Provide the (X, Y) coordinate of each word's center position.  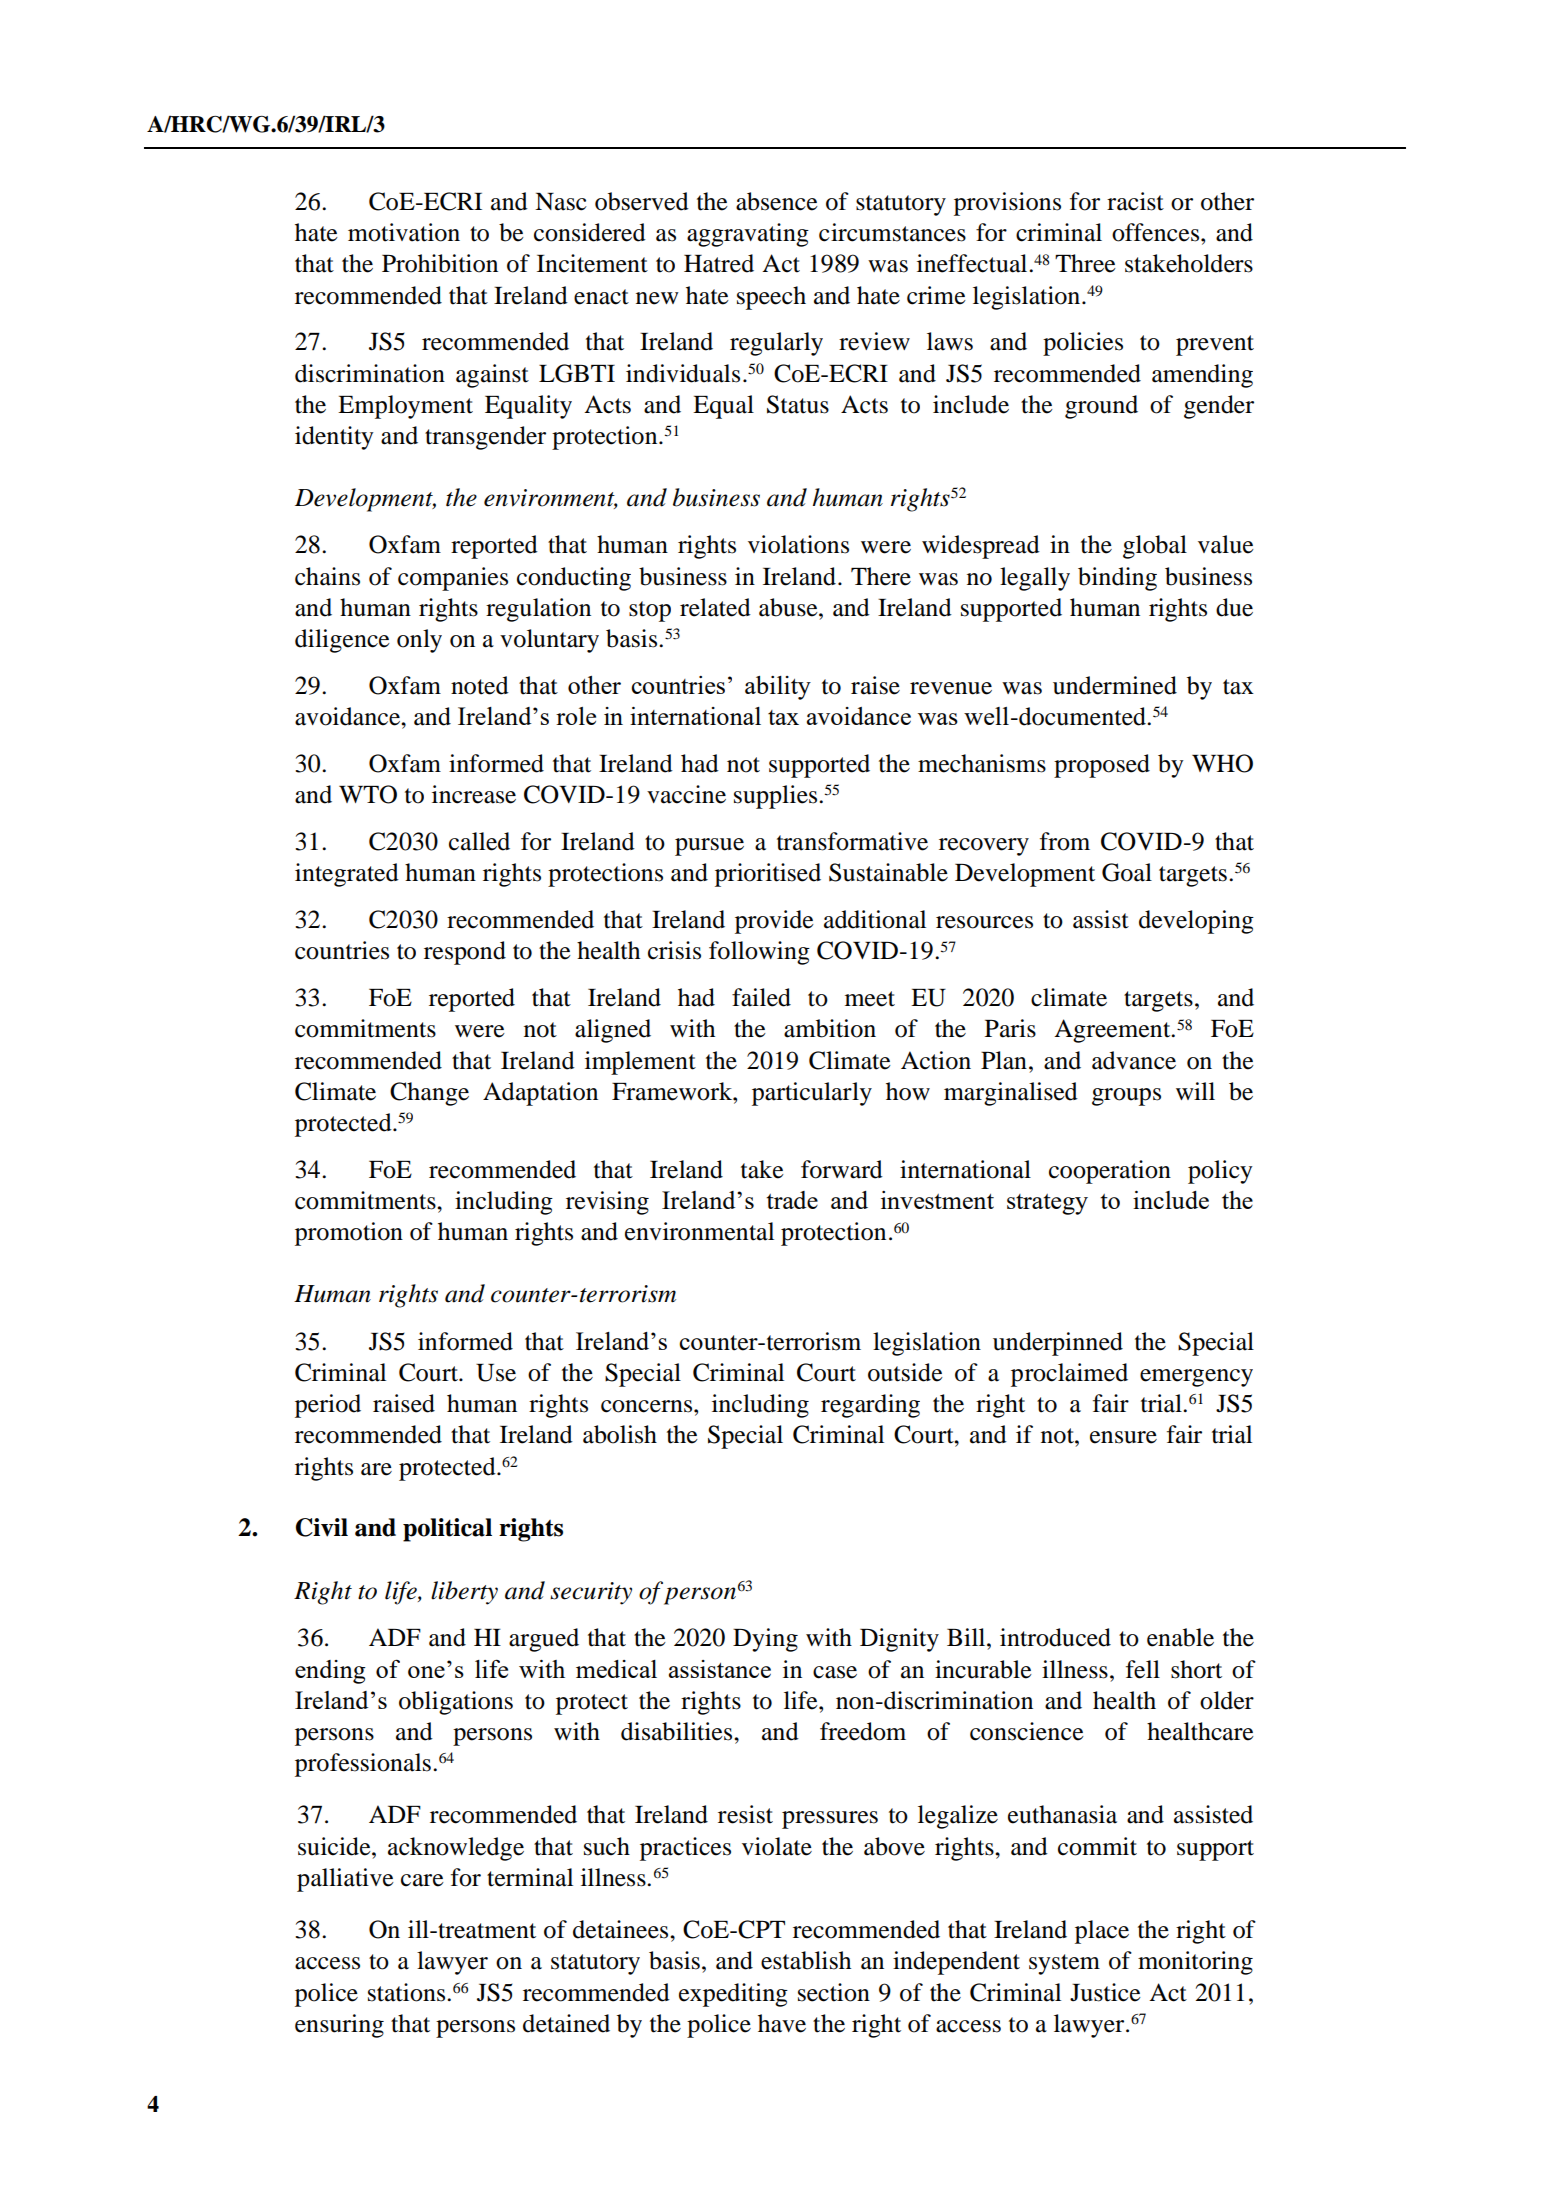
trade (792, 1200)
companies (453, 579)
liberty (464, 1593)
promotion (349, 1234)
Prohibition (440, 263)
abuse (789, 607)
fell (1143, 1669)
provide (774, 922)
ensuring (339, 2026)
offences (1157, 232)
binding (1117, 579)
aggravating (748, 235)
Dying (765, 1640)
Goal (1127, 872)
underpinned (1058, 1344)
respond (465, 953)
